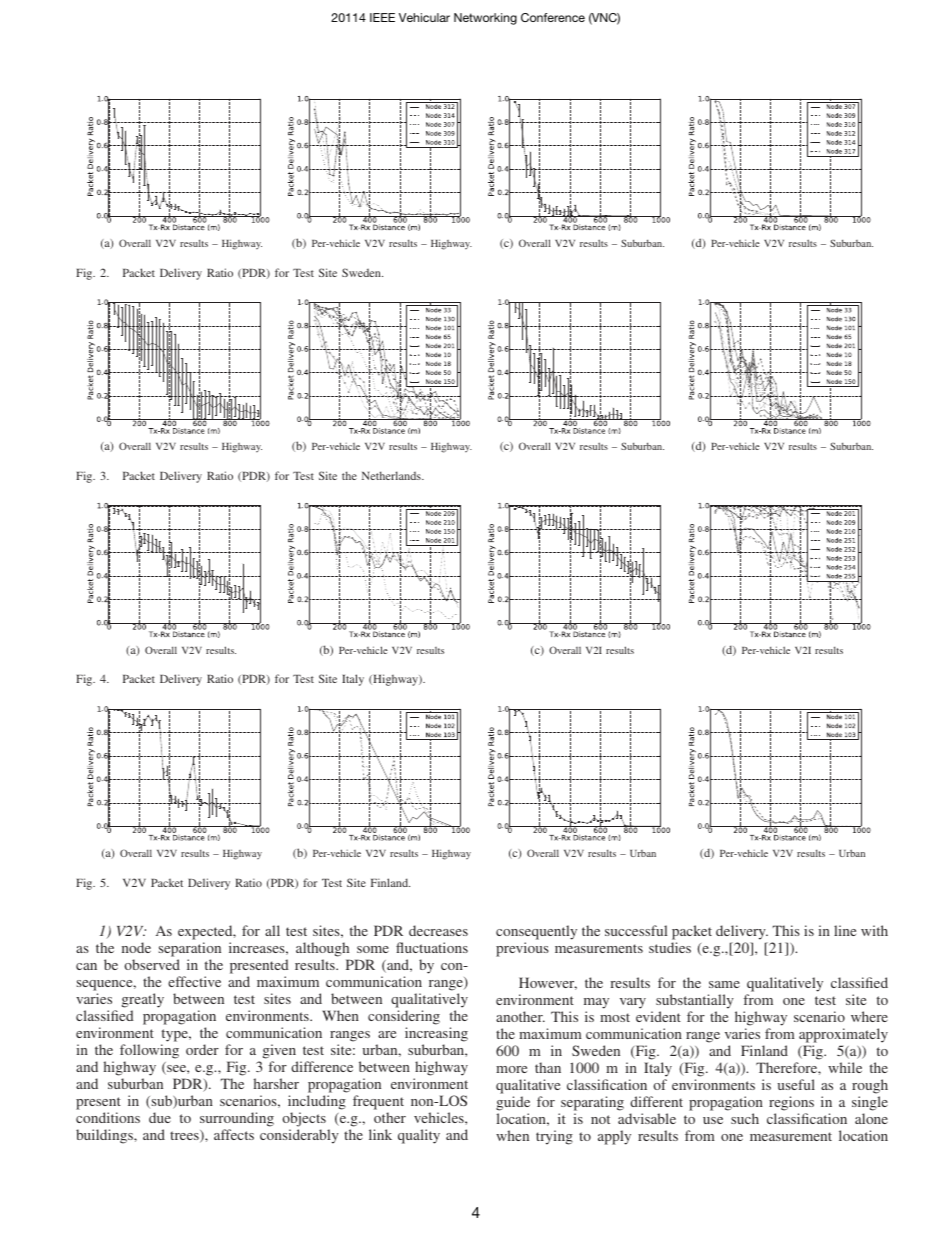 This document has width=952, height=1233. What do you see at coordinates (513, 1105) in the document?
I see `guide` at bounding box center [513, 1105].
